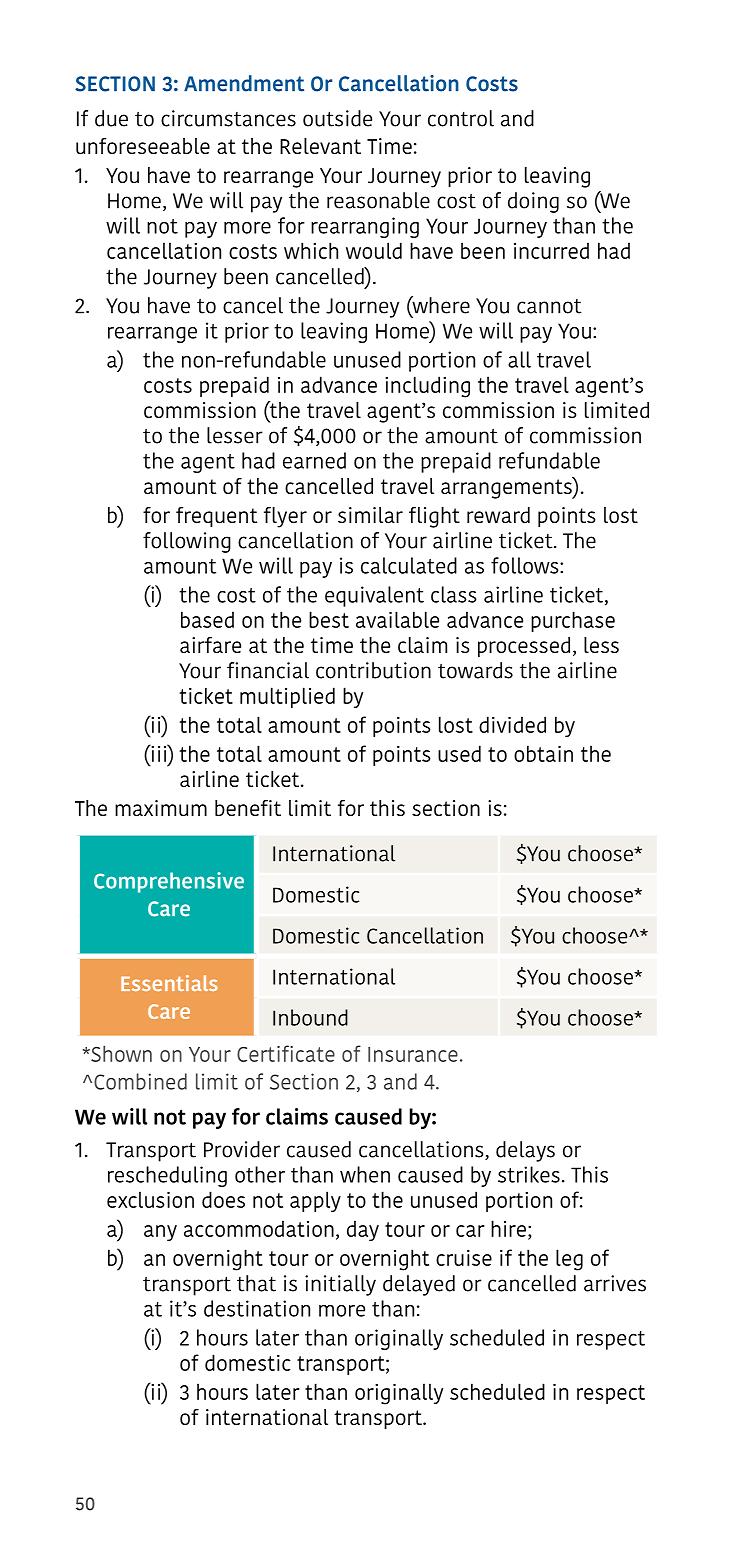 The image size is (739, 1568). Describe the element at coordinates (569, 1260) in the page. I see `leg` at that location.
